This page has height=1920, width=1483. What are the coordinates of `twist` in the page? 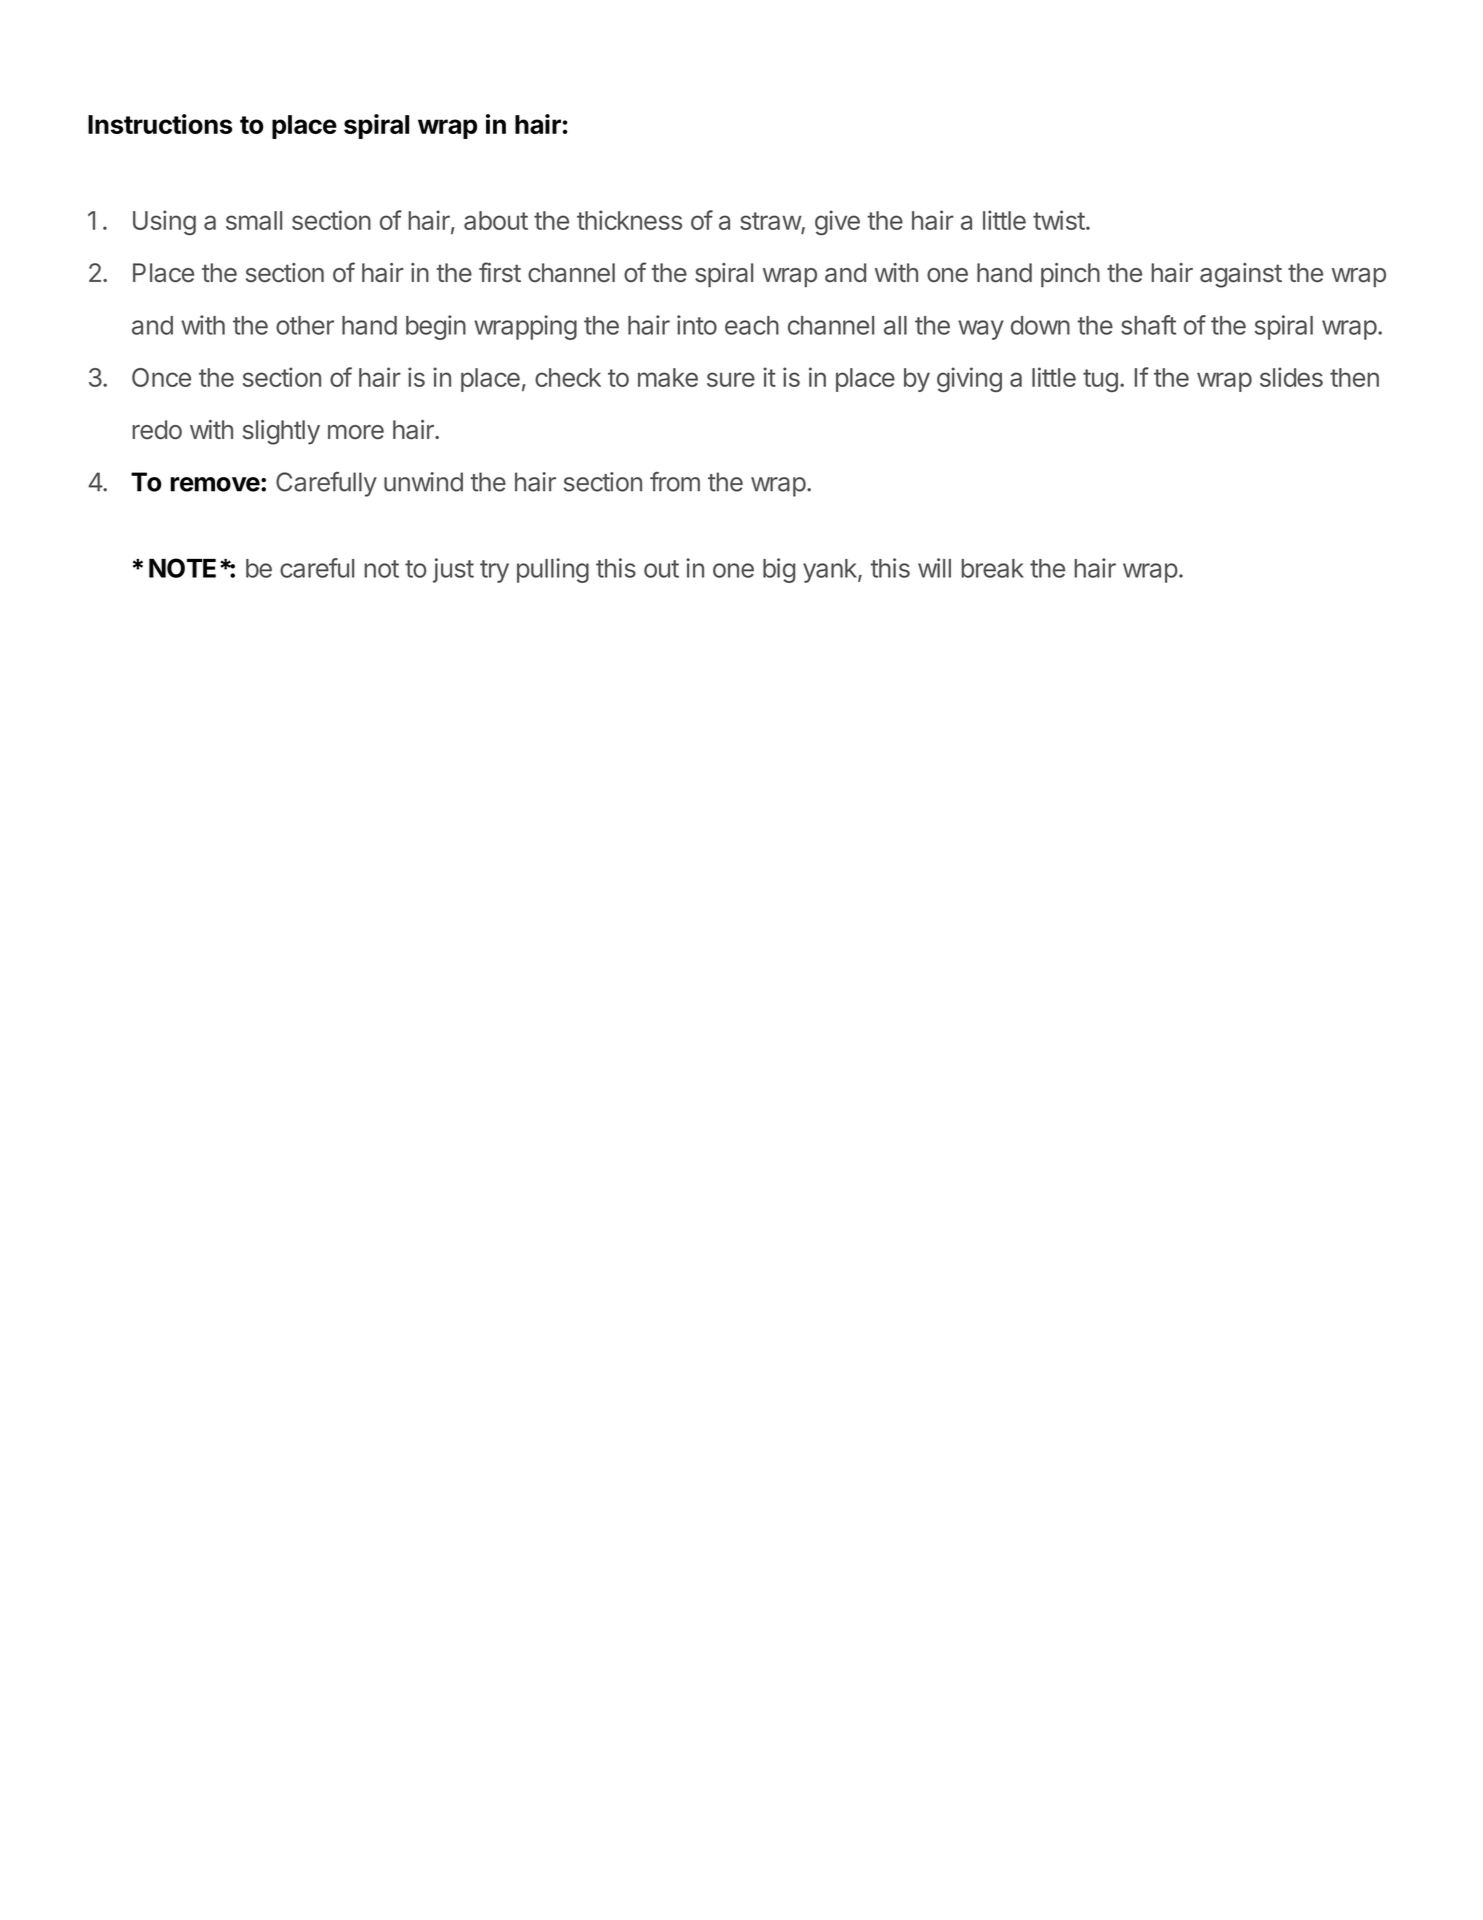 It's located at (1059, 220).
